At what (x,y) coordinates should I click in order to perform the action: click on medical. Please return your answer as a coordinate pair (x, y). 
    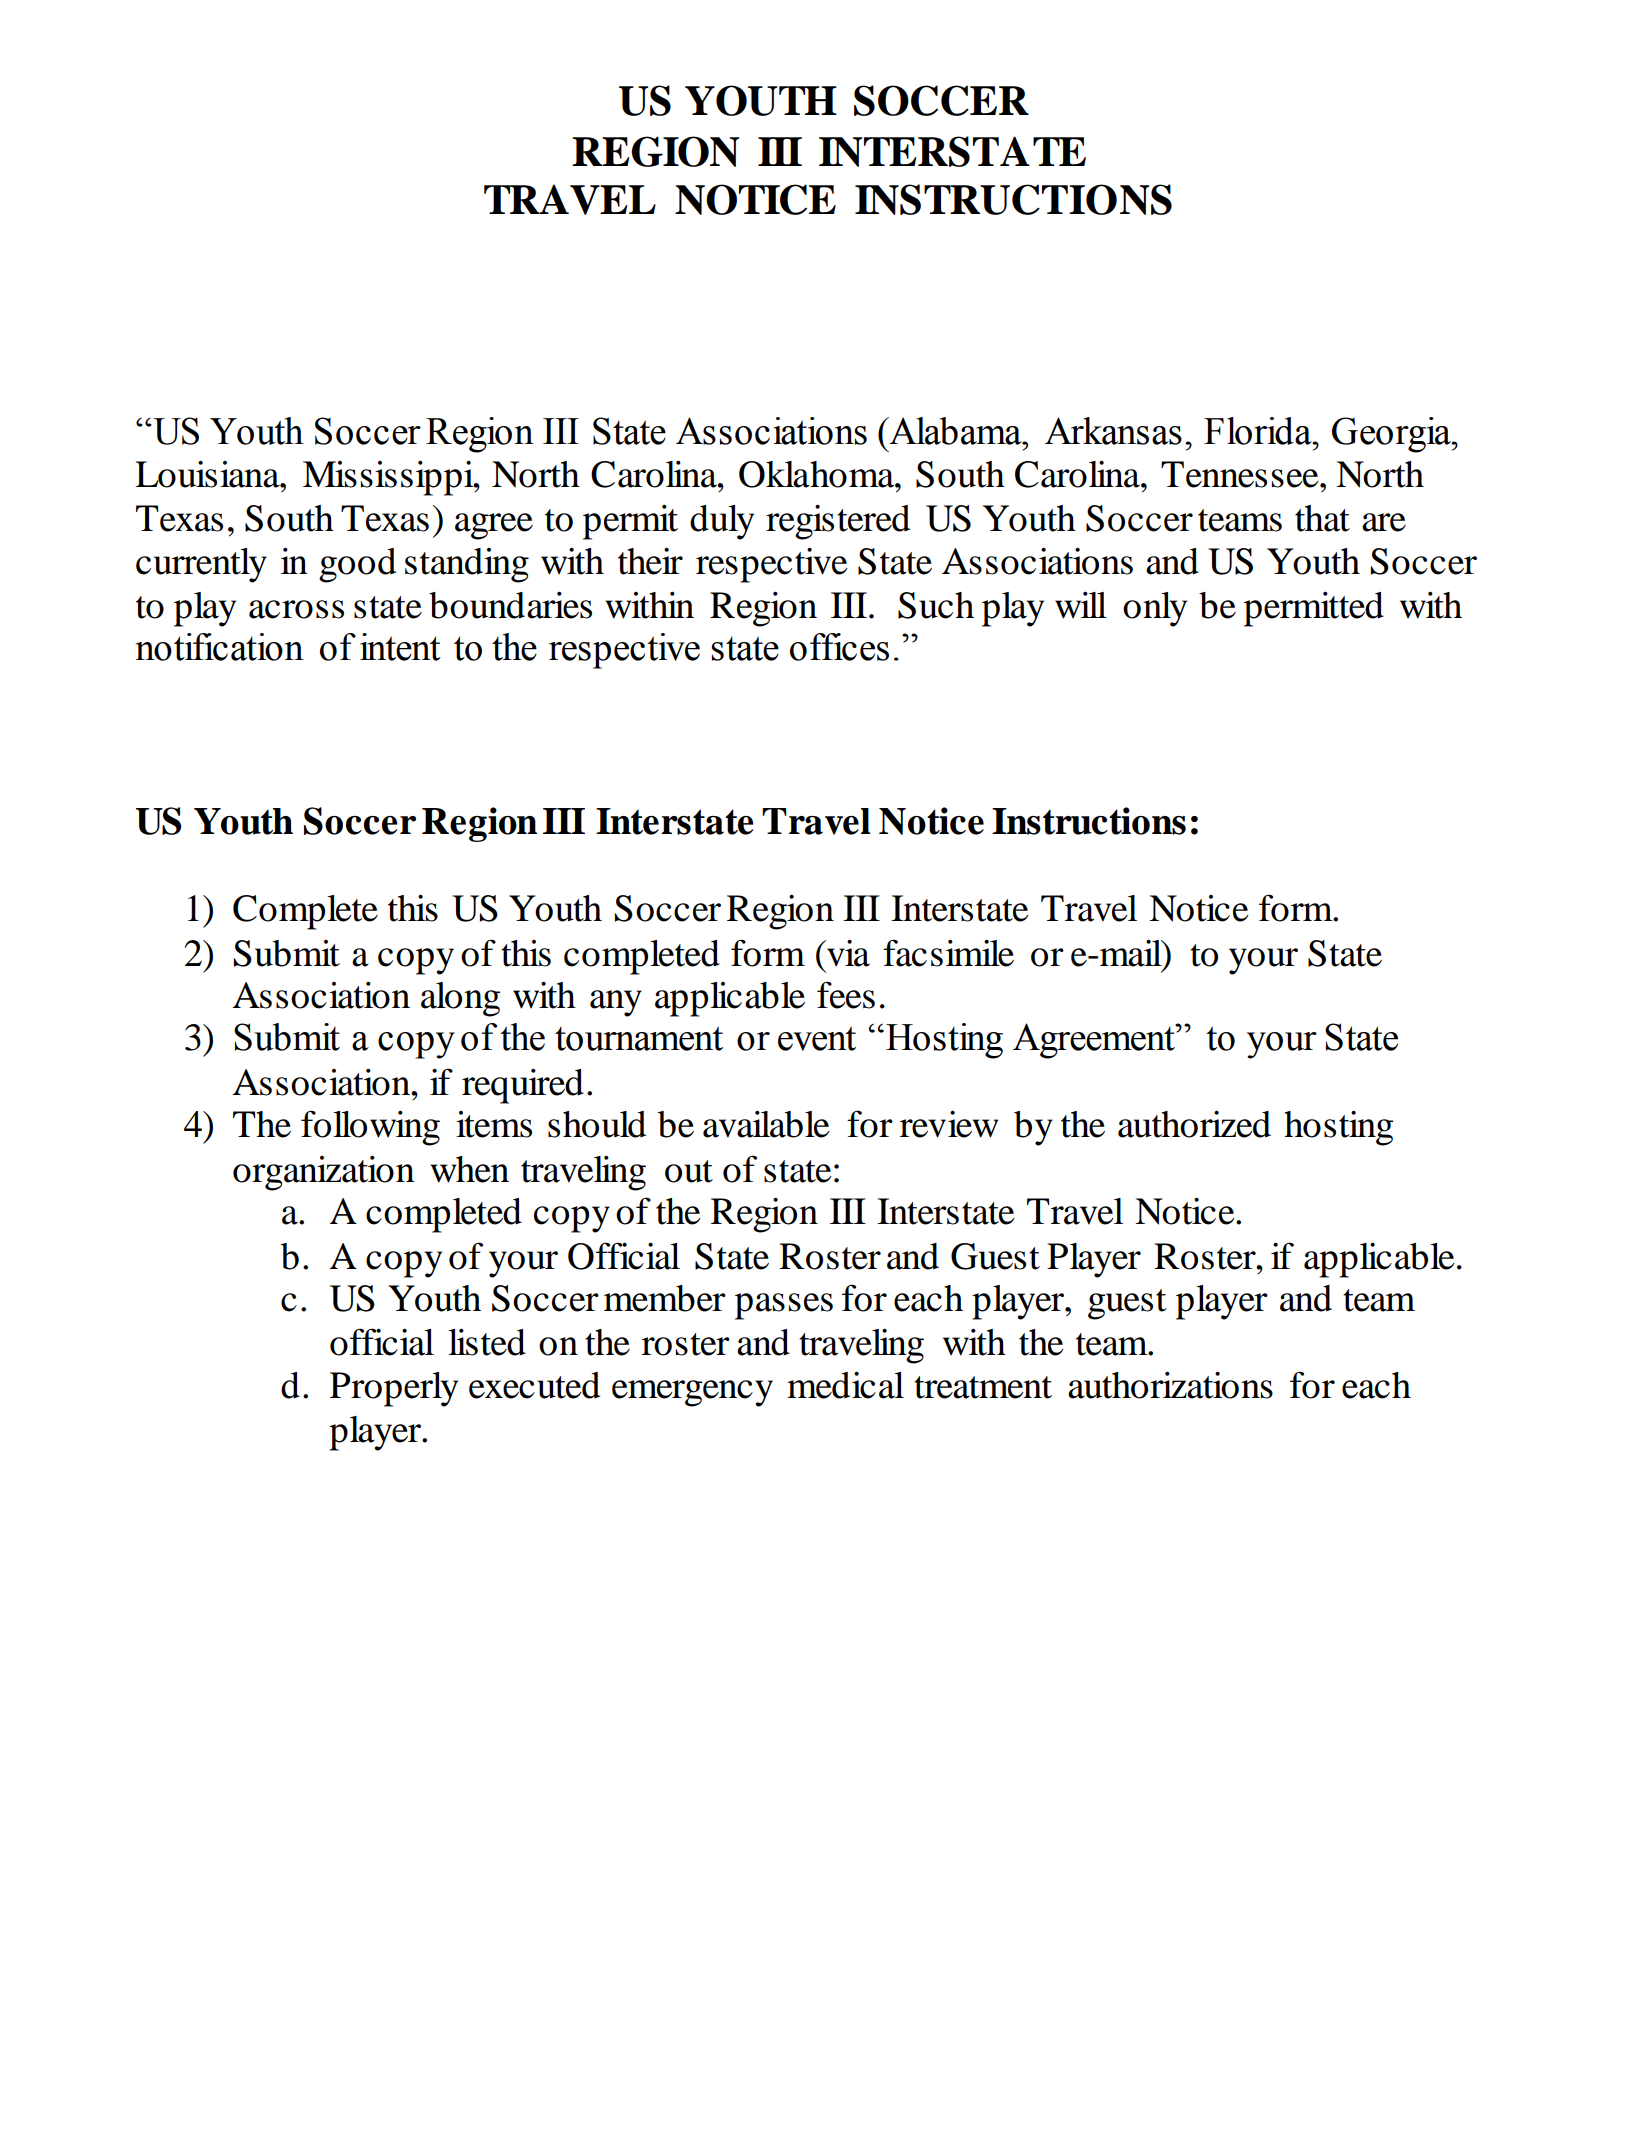
    Looking at the image, I should click on (845, 1385).
